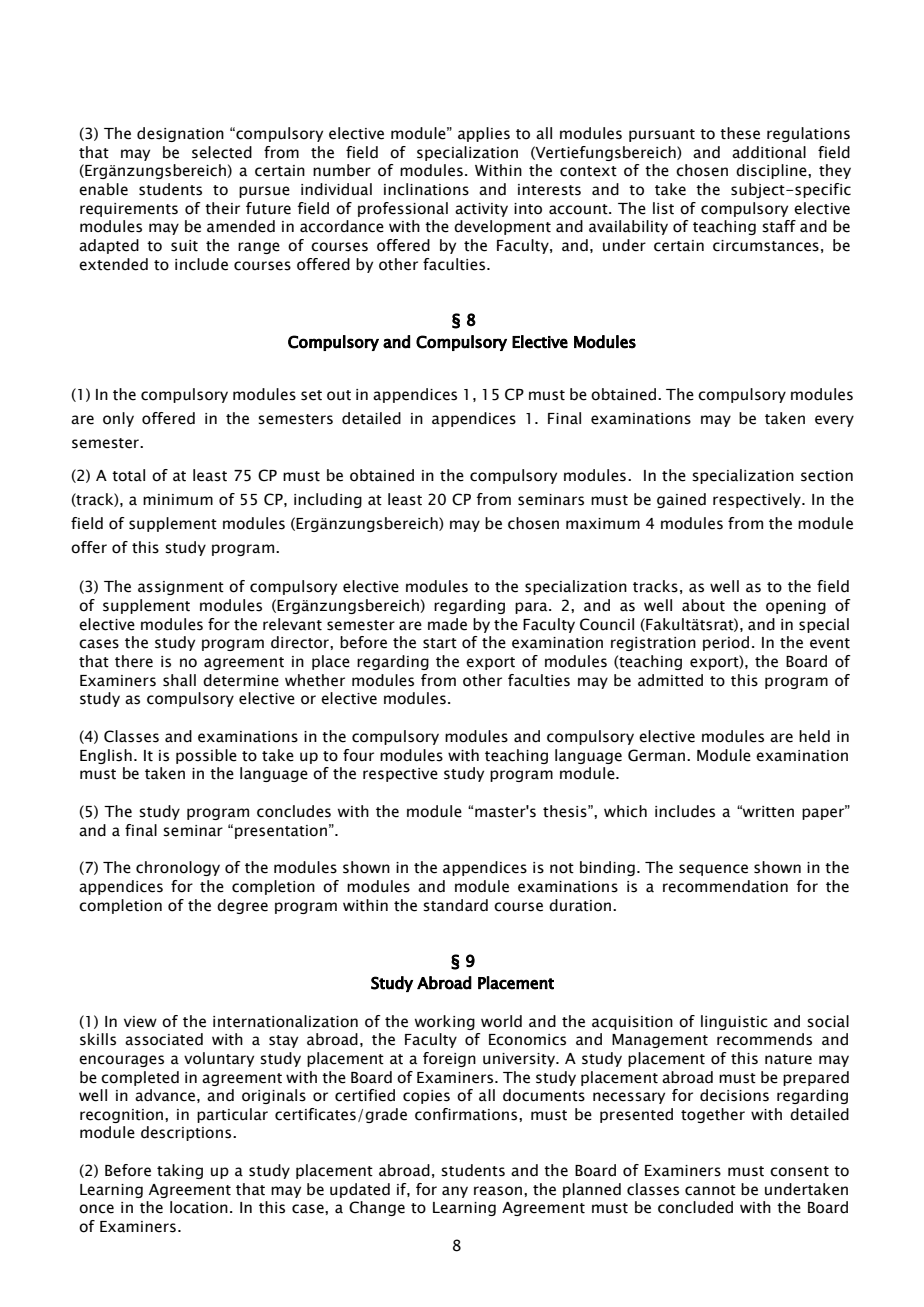  What do you see at coordinates (710, 1190) in the screenshot?
I see `cannot` at bounding box center [710, 1190].
